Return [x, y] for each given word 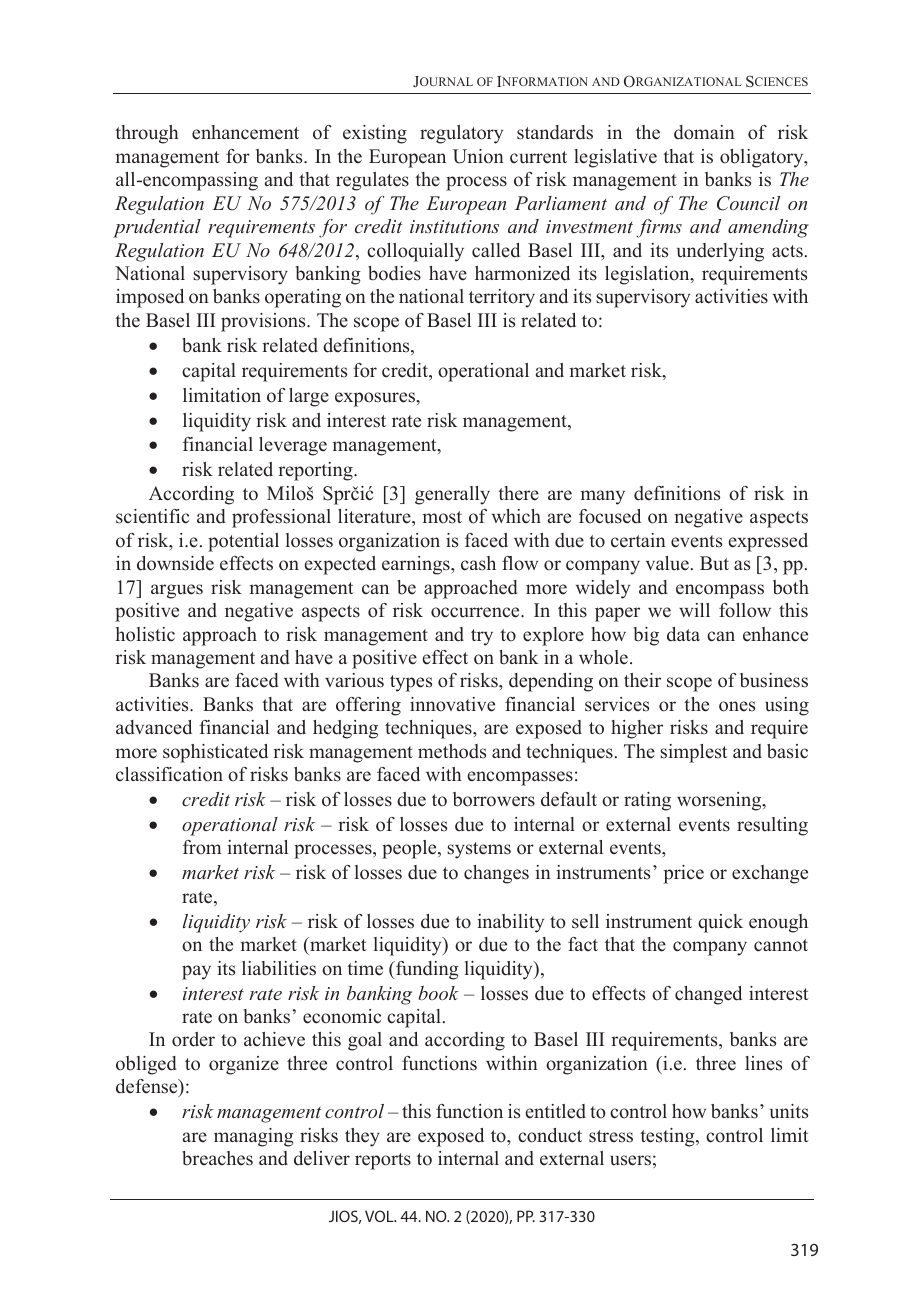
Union [478, 156]
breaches [217, 1158]
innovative [452, 704]
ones [737, 706]
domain [704, 132]
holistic [145, 634]
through [147, 134]
